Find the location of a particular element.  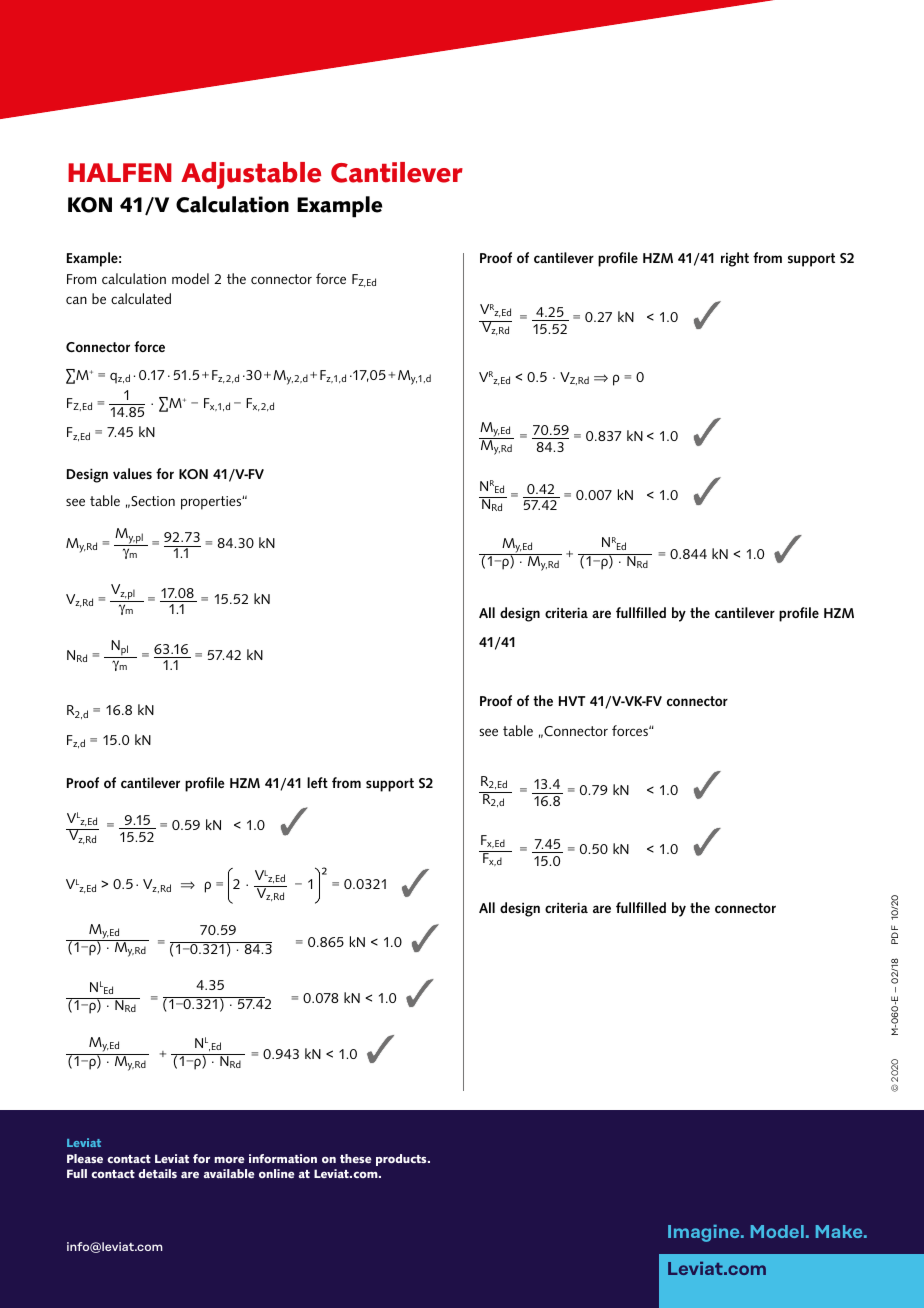

right is located at coordinates (735, 259).
